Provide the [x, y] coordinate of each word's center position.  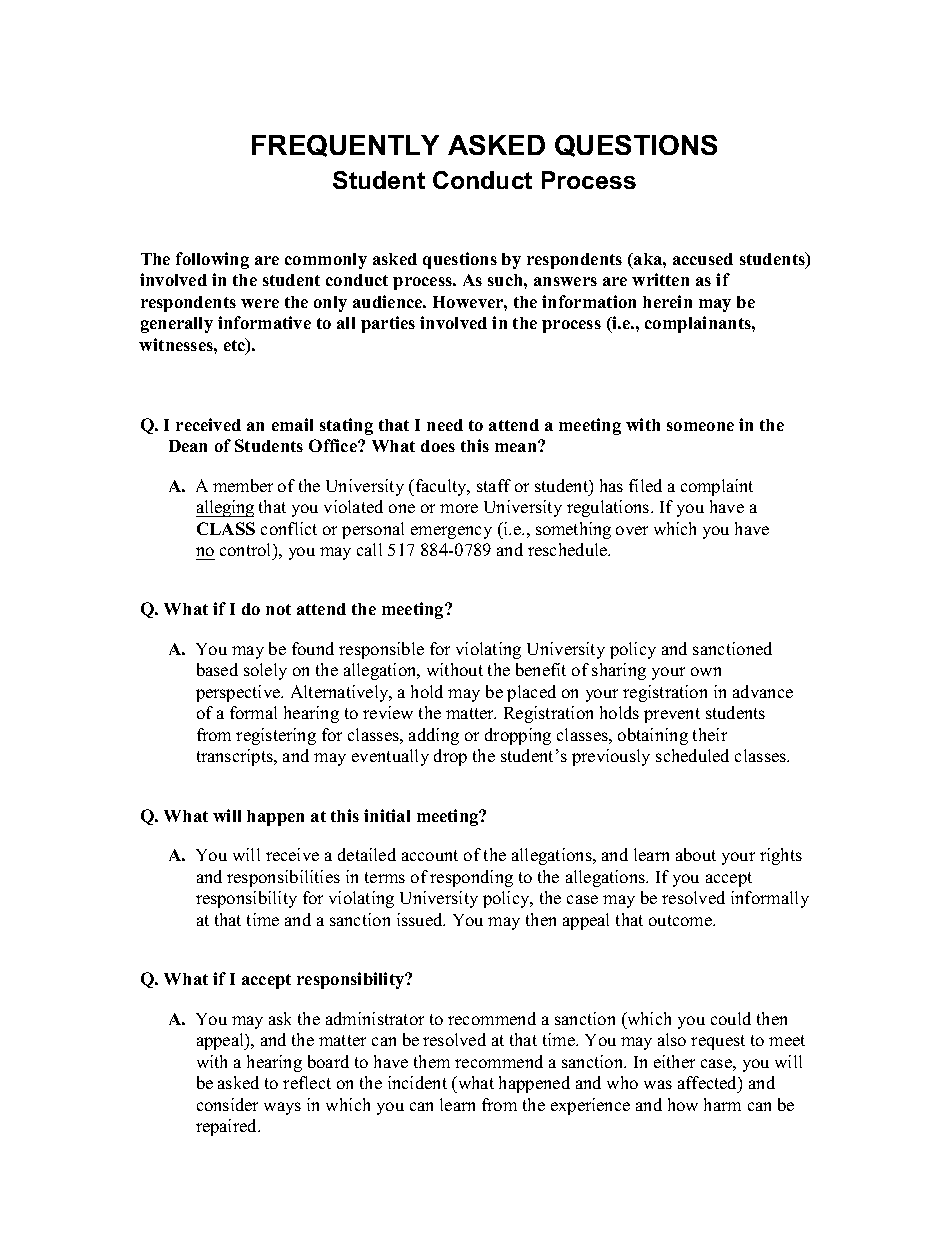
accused [703, 259]
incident [417, 1082]
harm [722, 1104]
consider [227, 1104]
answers [565, 281]
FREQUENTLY [345, 146]
